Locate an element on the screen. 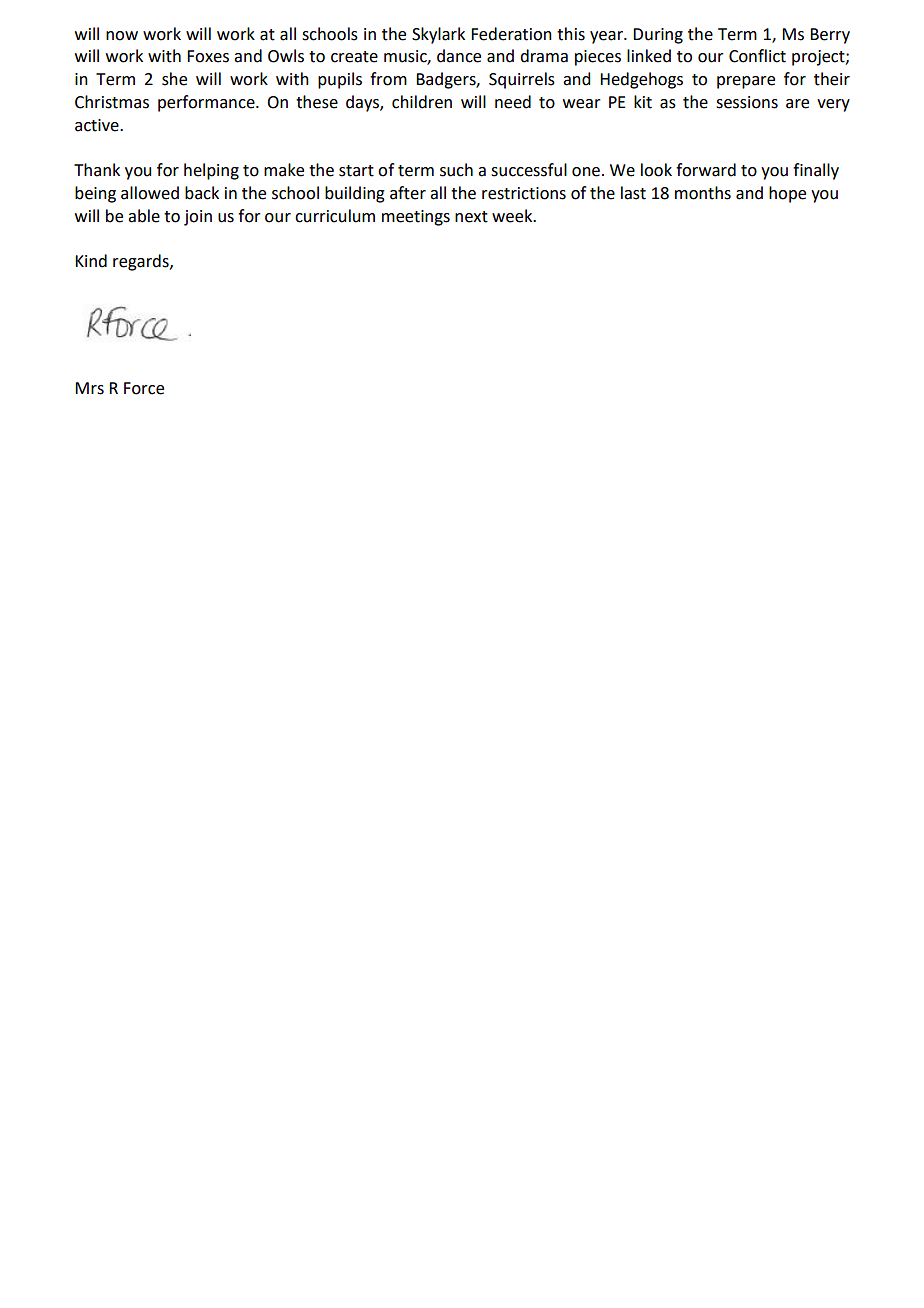 The height and width of the screenshot is (1308, 924). next is located at coordinates (471, 217).
